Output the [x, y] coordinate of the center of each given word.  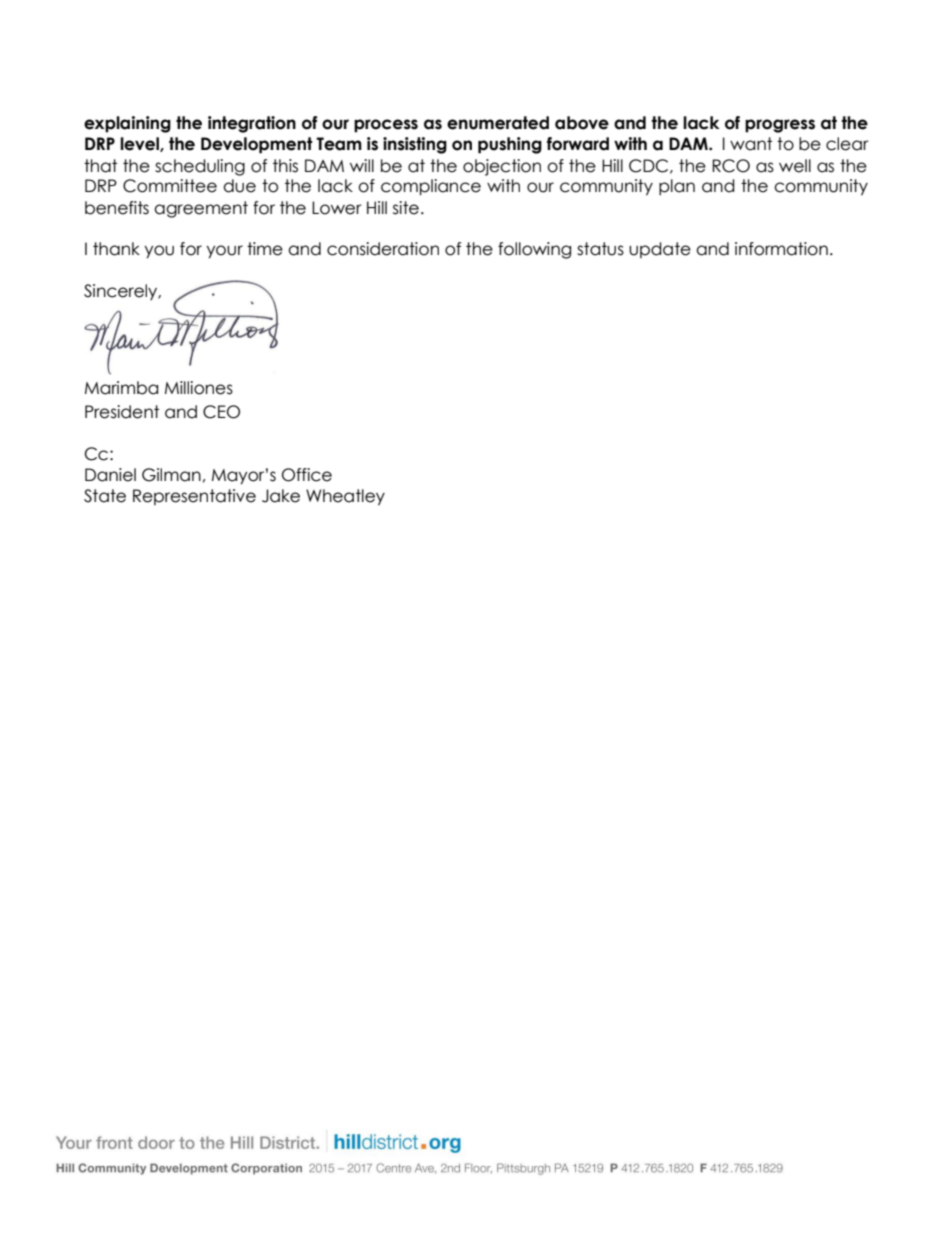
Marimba [121, 388]
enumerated [498, 123]
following [534, 250]
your [224, 252]
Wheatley [345, 497]
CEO [221, 412]
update [660, 250]
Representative [194, 497]
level [140, 144]
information [781, 249]
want [751, 144]
